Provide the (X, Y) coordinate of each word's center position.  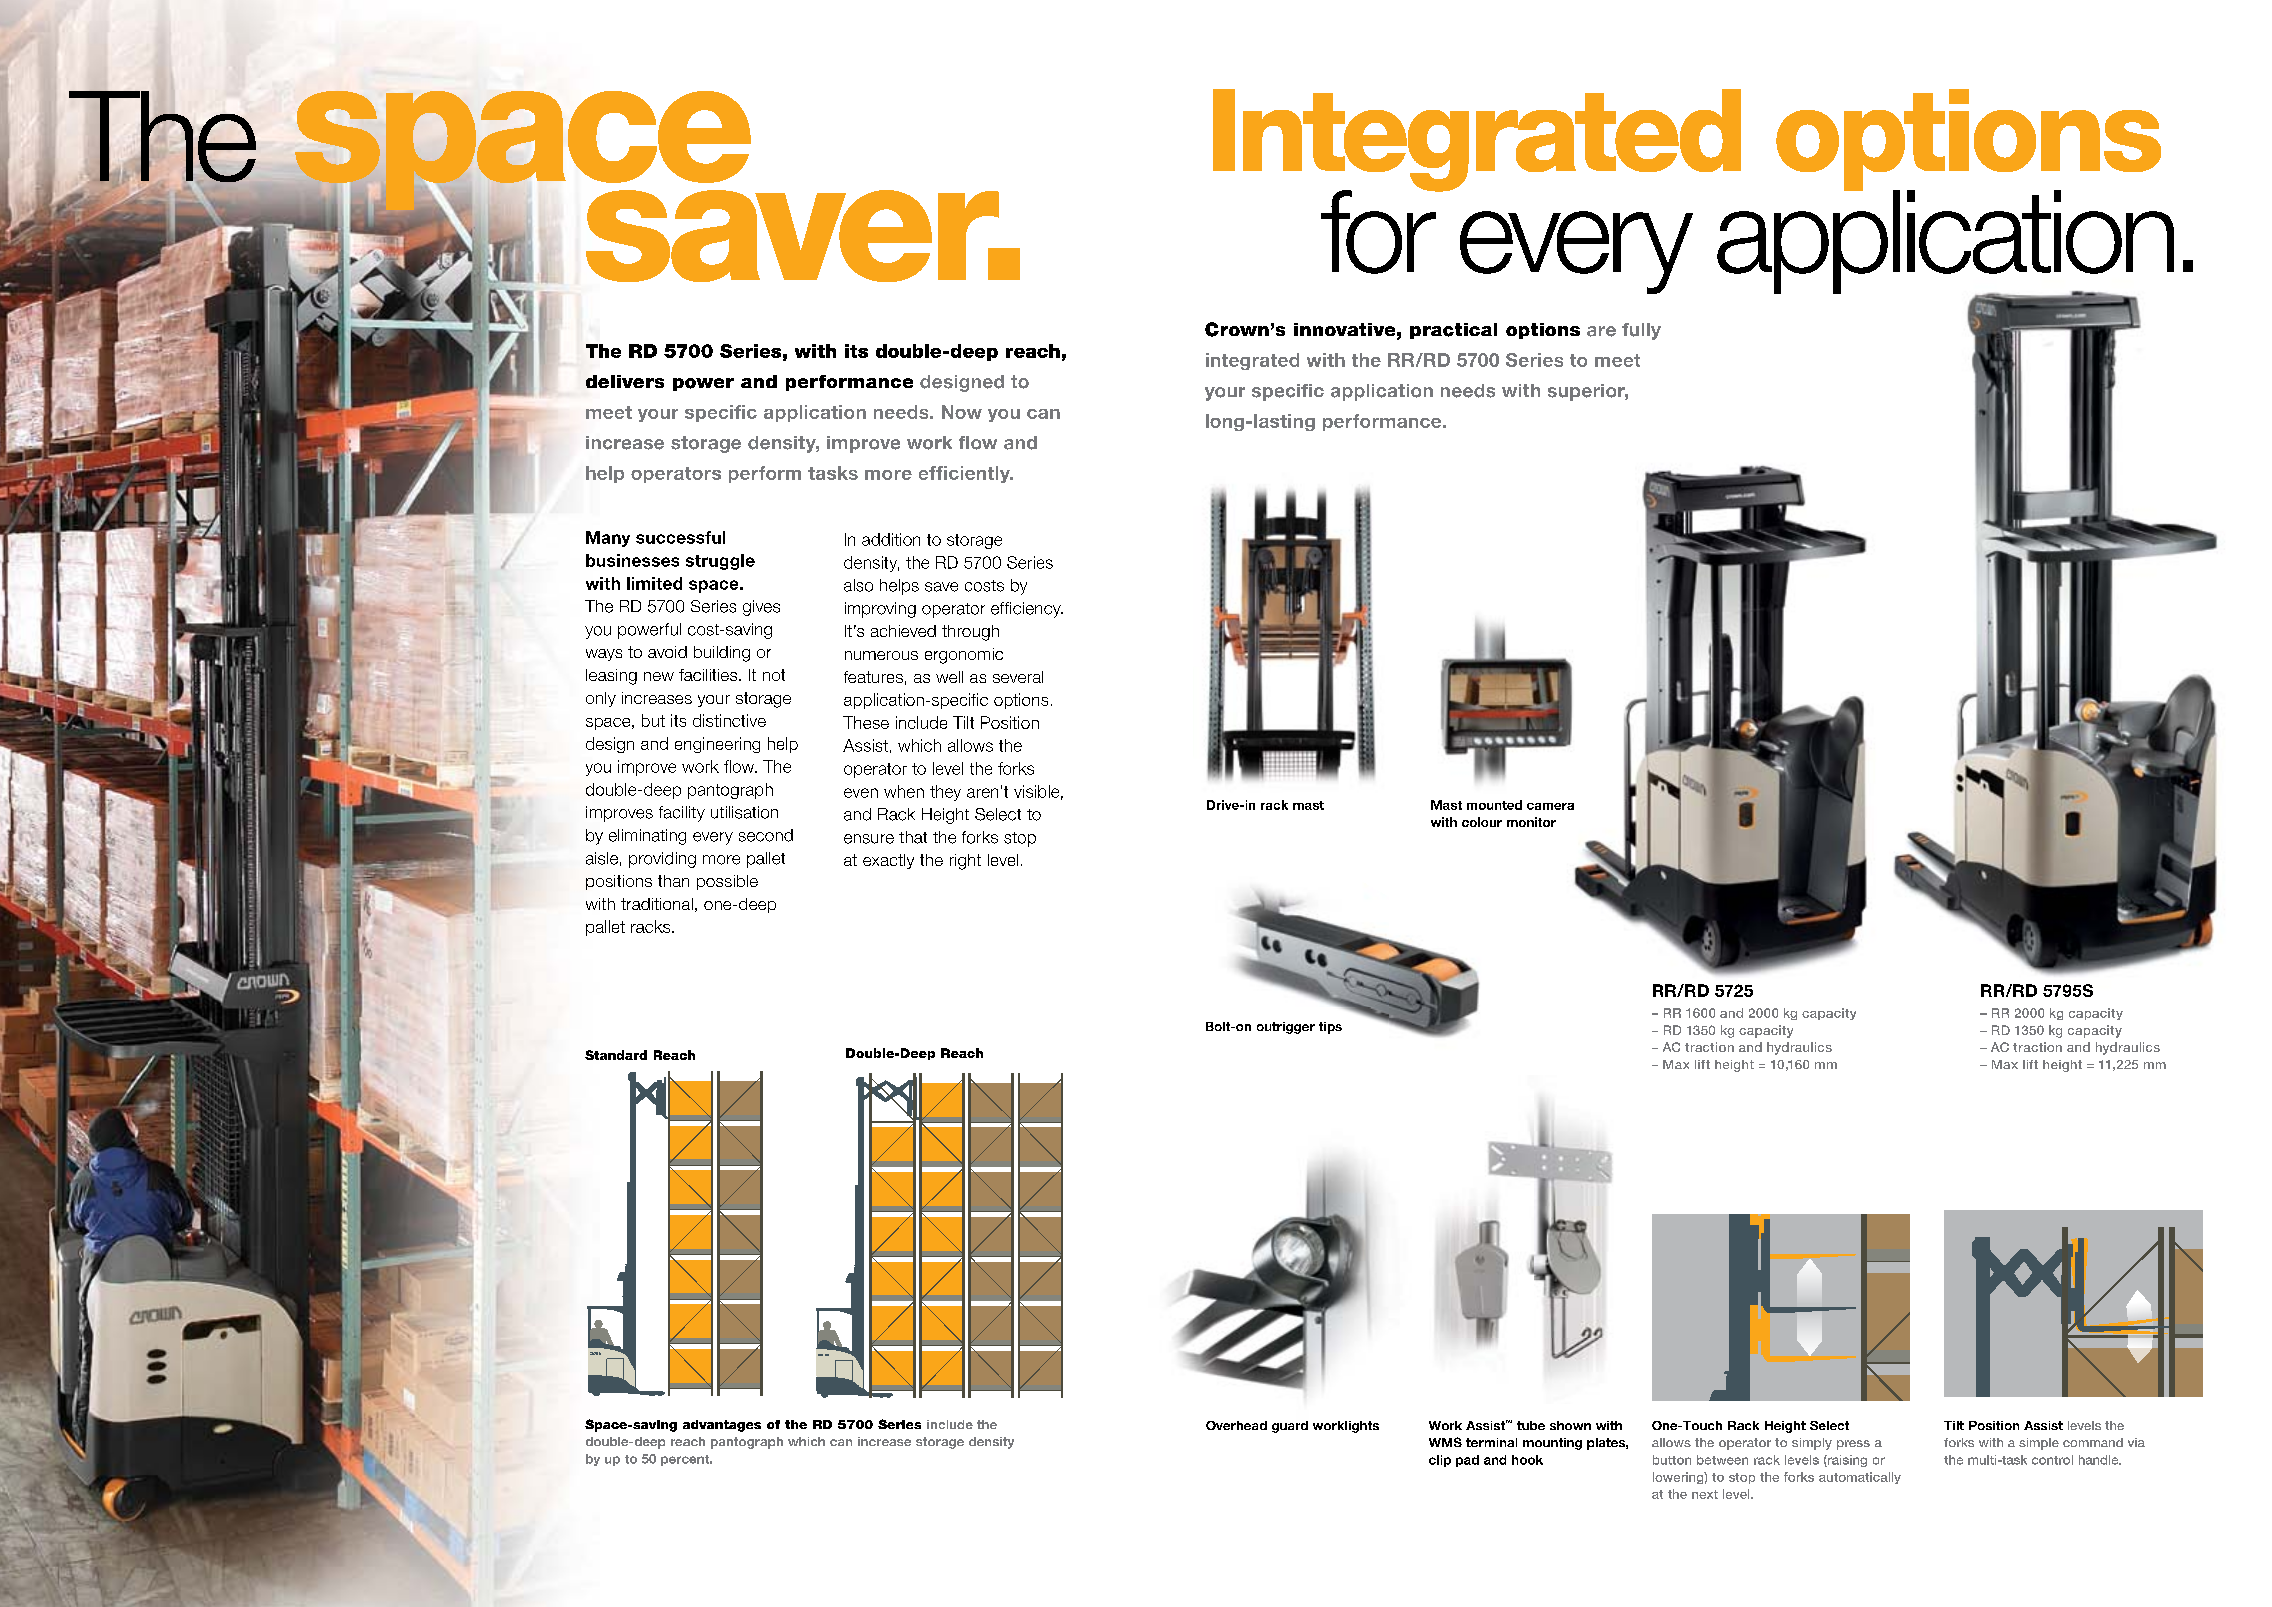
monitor (1531, 822)
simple (2039, 1444)
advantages (722, 1426)
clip (1440, 1461)
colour (1482, 822)
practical (1453, 331)
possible (727, 882)
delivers (625, 381)
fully (1641, 331)
